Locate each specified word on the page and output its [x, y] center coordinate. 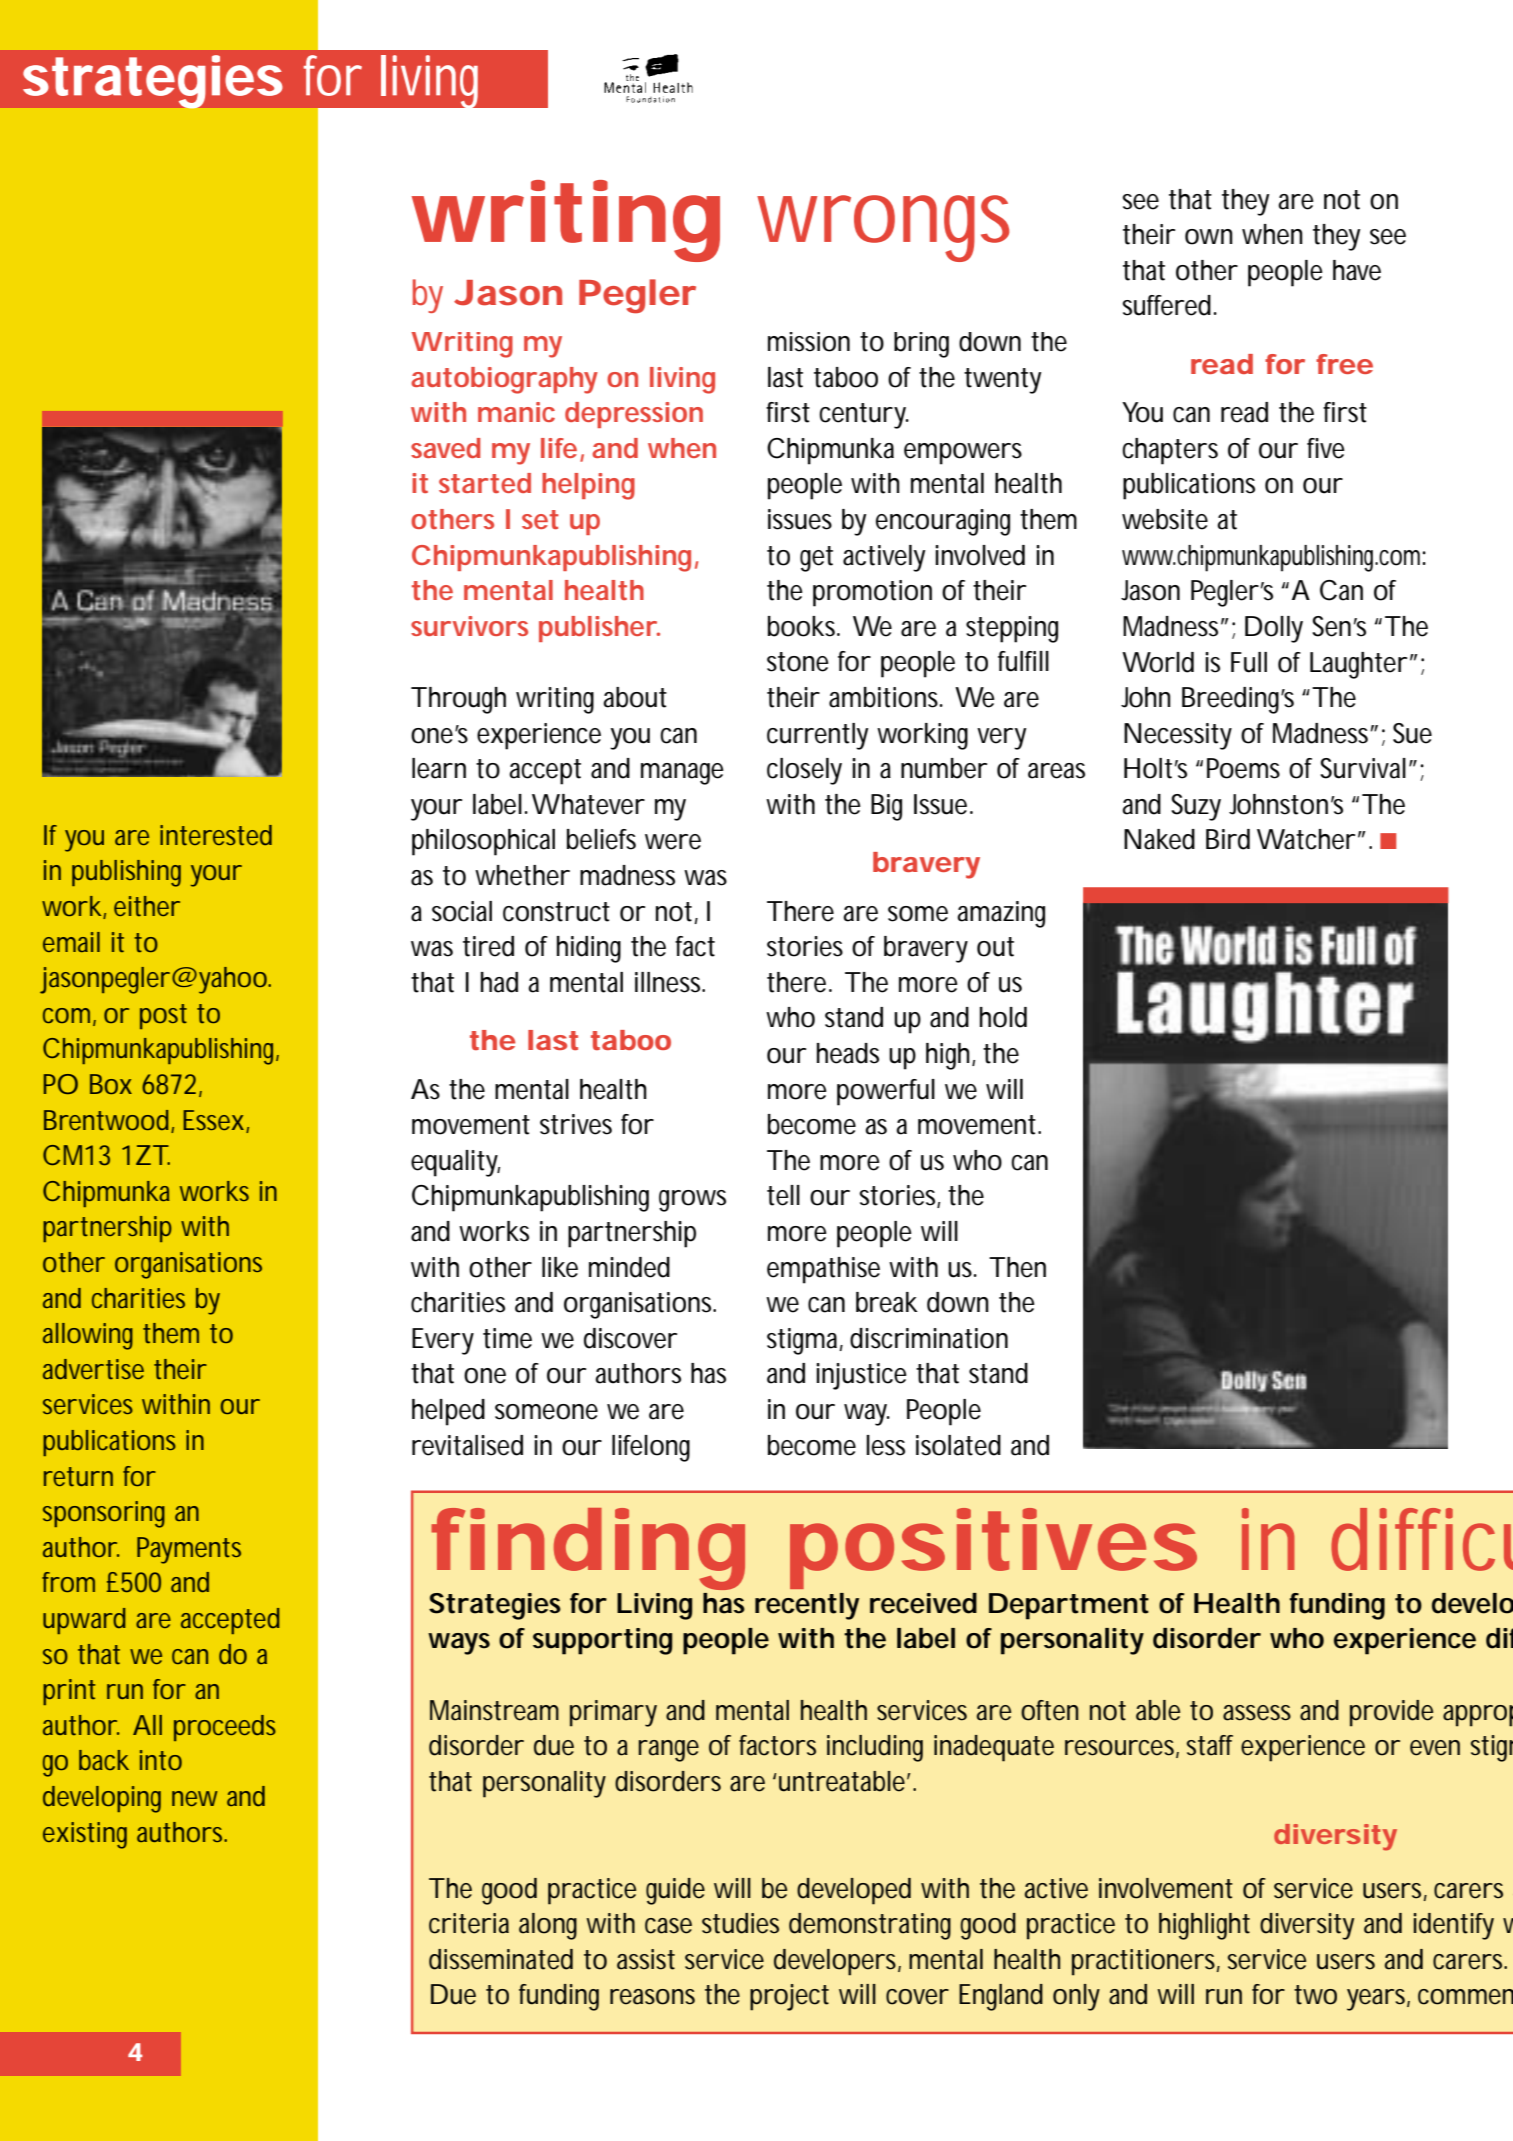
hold [1003, 1017]
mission [809, 342]
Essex [213, 1120]
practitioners [1146, 1962]
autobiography [504, 380]
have [1357, 270]
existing [85, 1835]
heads [848, 1053]
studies [740, 1923]
